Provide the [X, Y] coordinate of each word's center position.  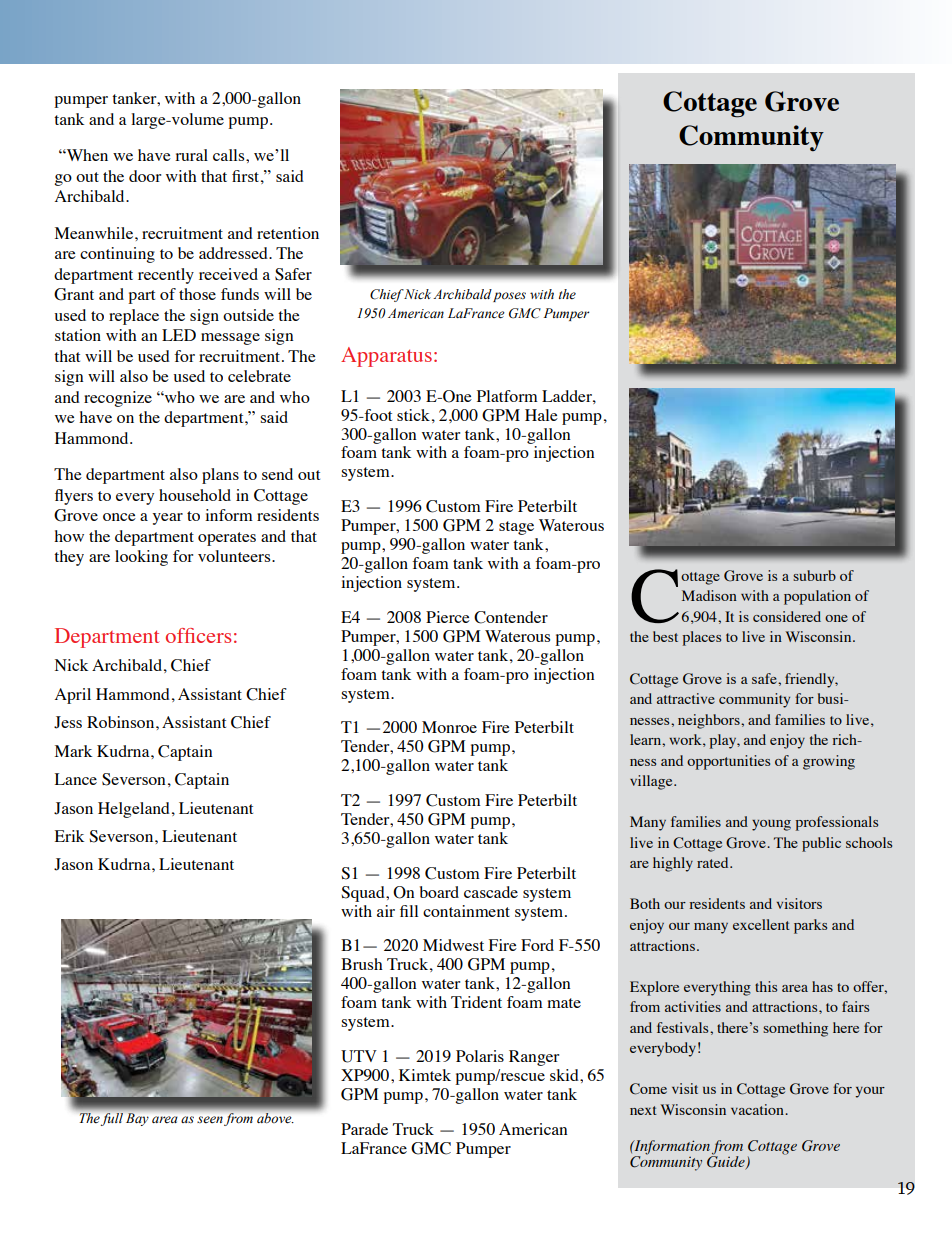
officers [198, 635]
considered [787, 616]
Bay [137, 1119]
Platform [507, 396]
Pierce [448, 617]
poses [509, 297]
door [145, 176]
